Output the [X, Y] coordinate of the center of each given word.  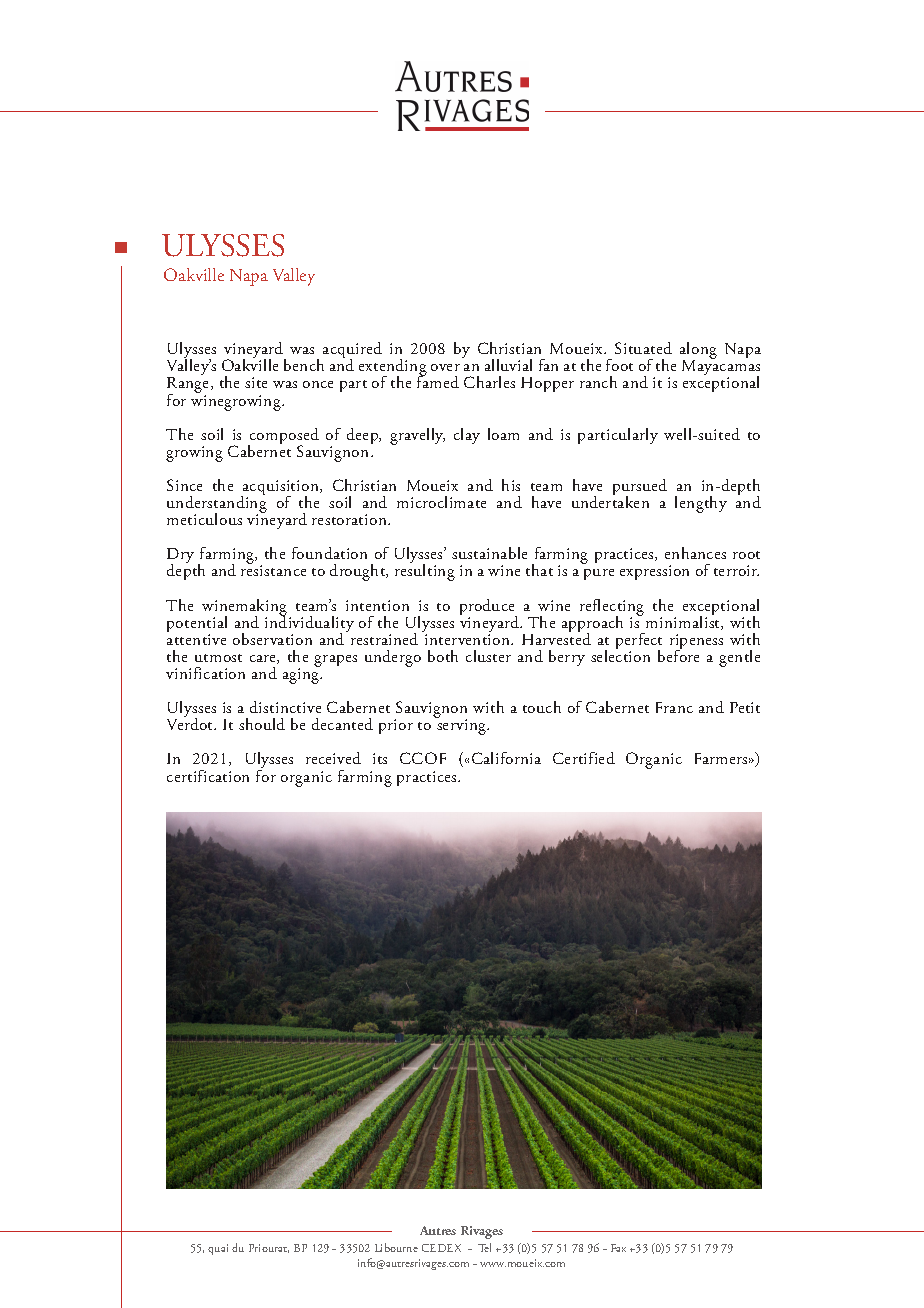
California [506, 758]
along [698, 352]
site [256, 382]
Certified [584, 758]
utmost [218, 658]
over [445, 367]
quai [218, 1249]
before [678, 655]
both [443, 656]
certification [208, 776]
